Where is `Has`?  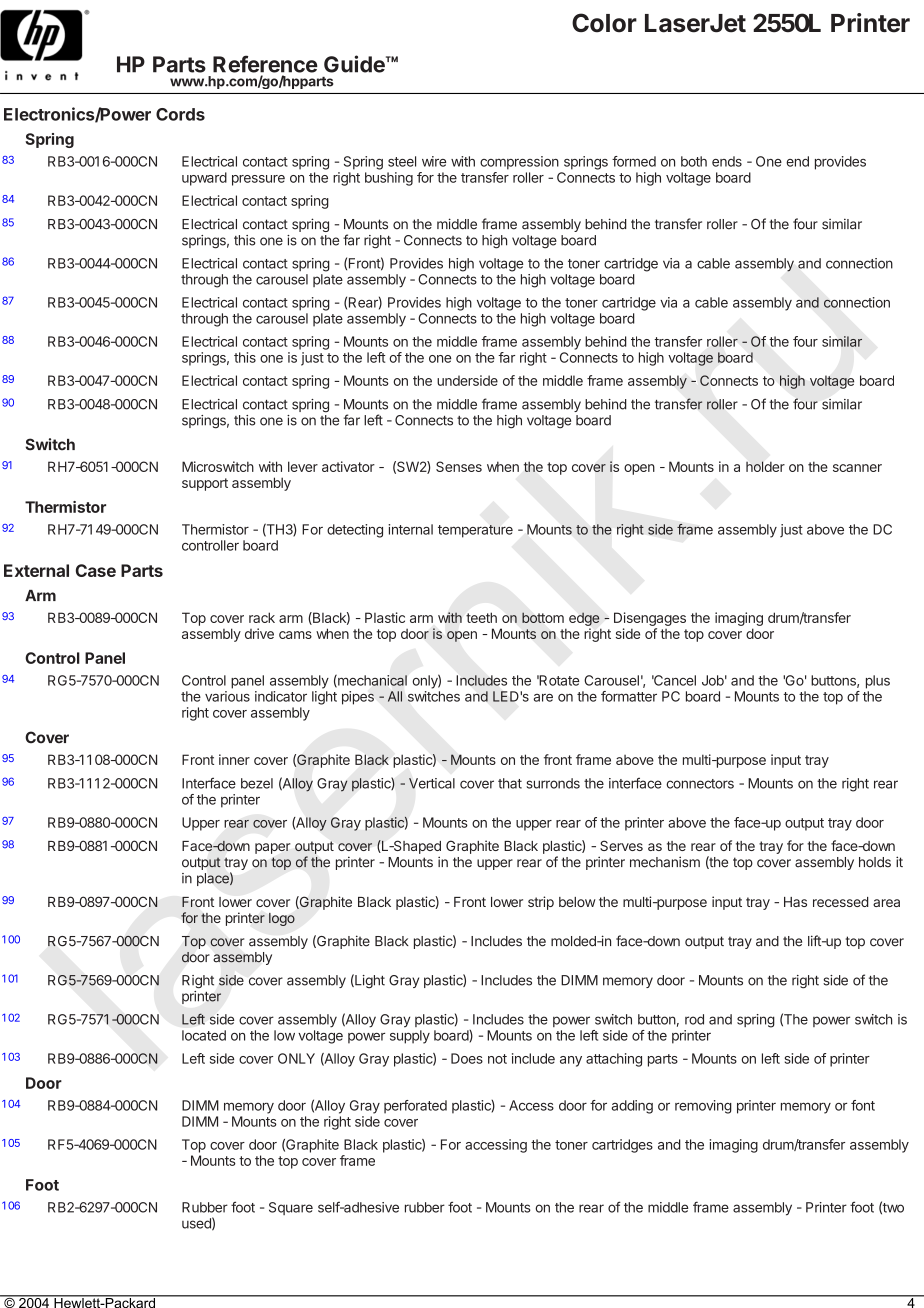
Has is located at coordinates (795, 902).
